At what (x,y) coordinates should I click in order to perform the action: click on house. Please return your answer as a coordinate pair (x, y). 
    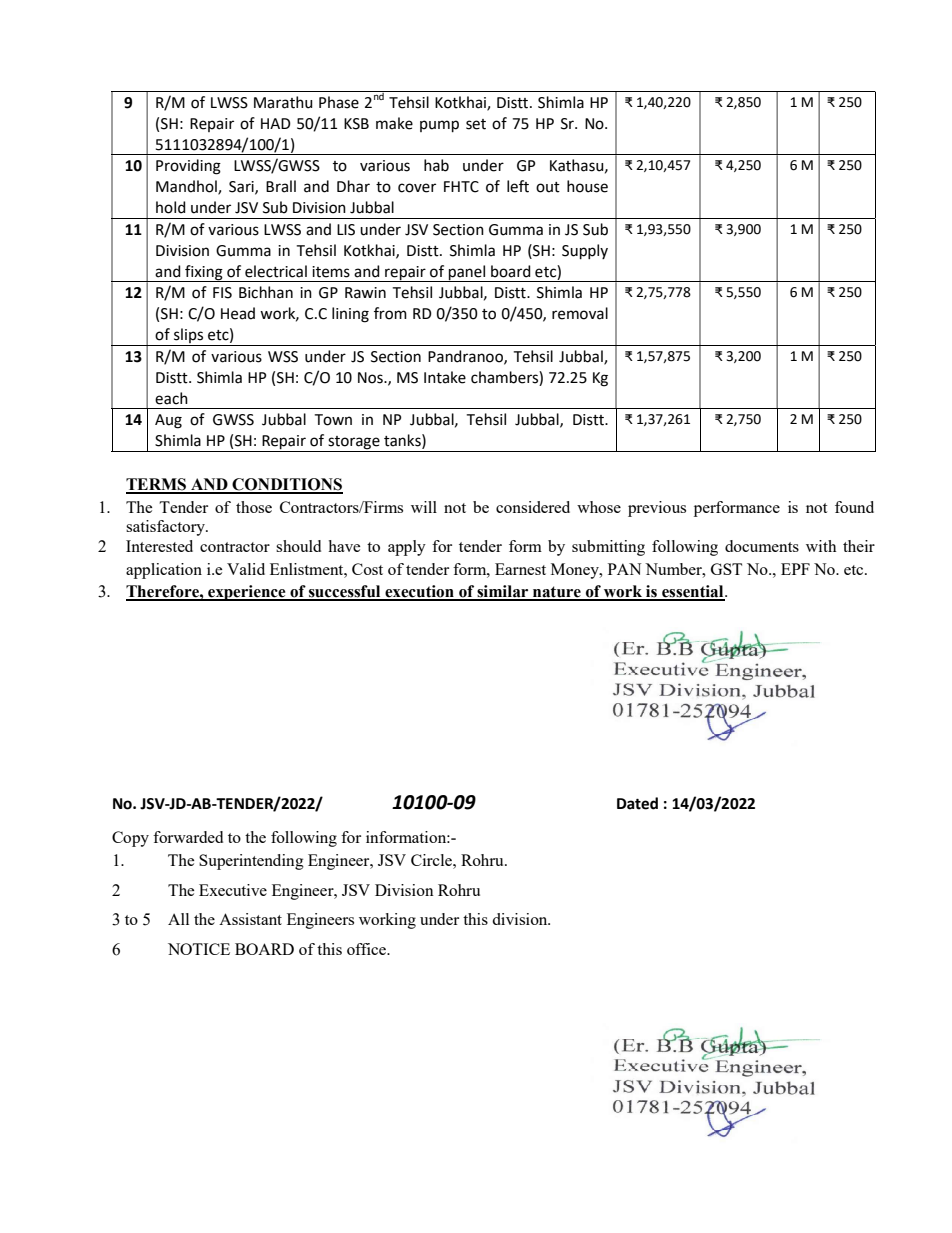
    Looking at the image, I should click on (587, 186).
